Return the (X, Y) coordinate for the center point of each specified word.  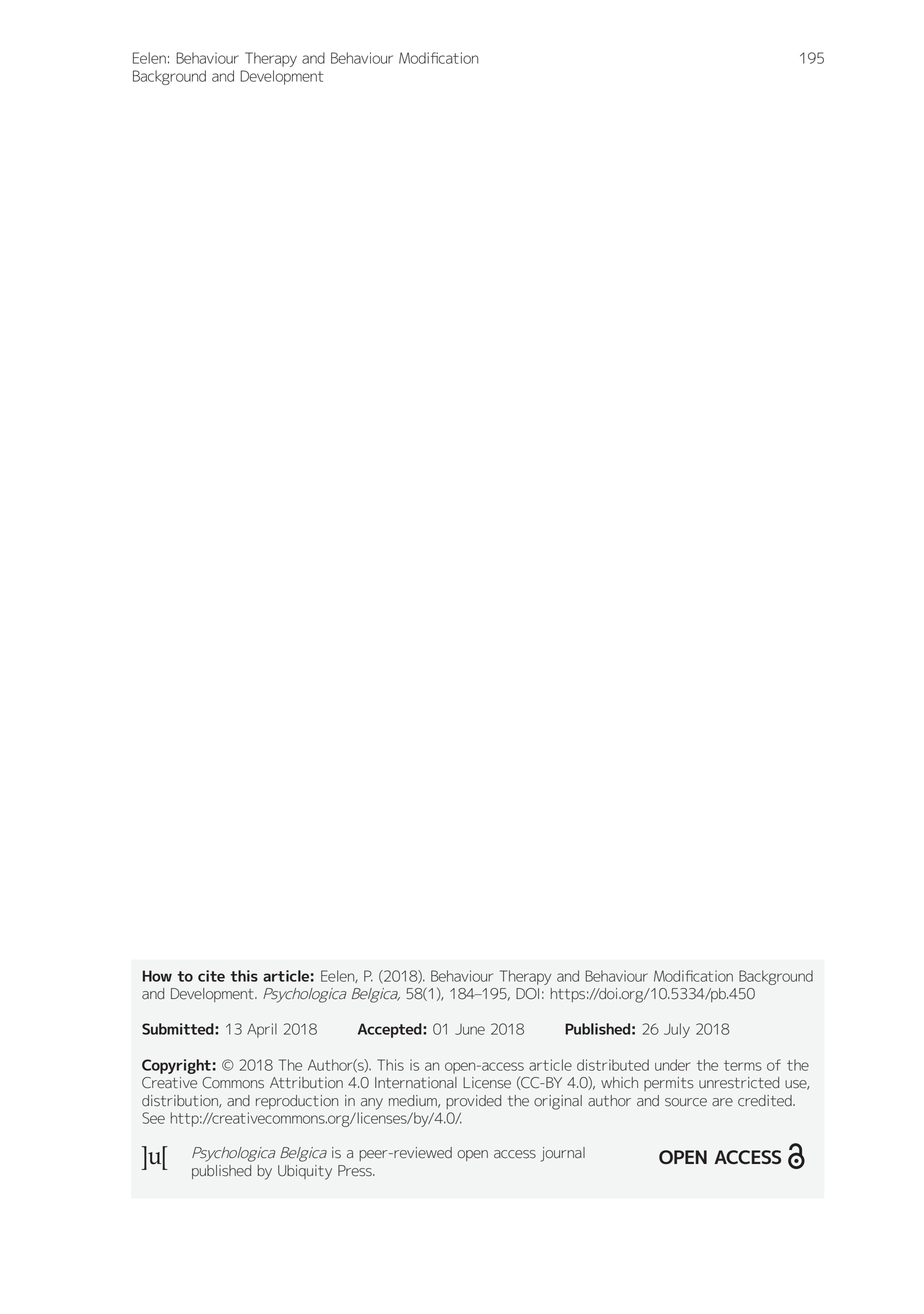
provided (473, 1102)
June (470, 1029)
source (686, 1102)
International (416, 1083)
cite (211, 976)
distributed (613, 1065)
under (673, 1065)
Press (356, 1171)
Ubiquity (305, 1172)
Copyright (176, 1066)
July (677, 1030)
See (153, 1118)
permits (669, 1084)
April (262, 1030)
